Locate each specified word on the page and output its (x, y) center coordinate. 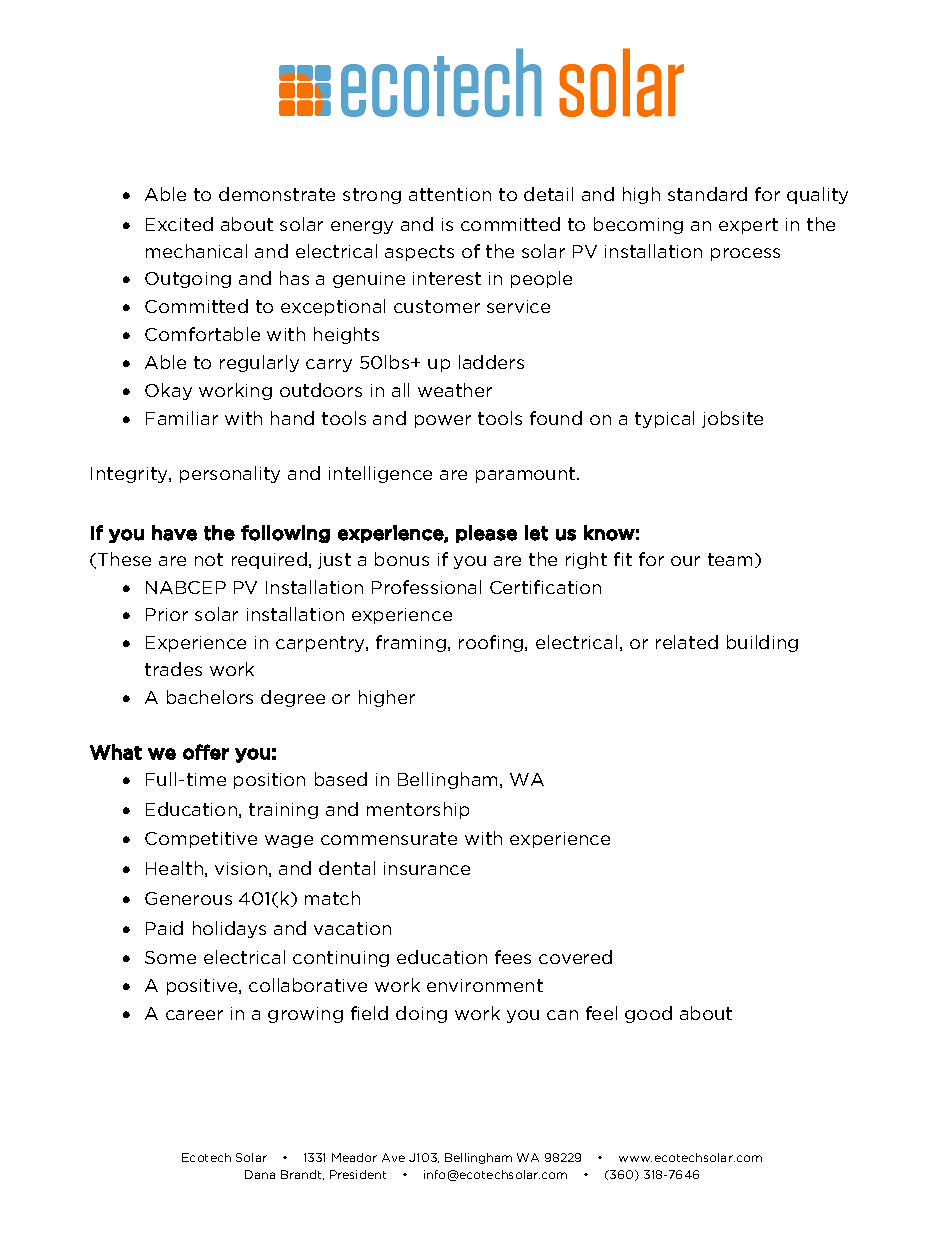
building (762, 643)
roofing (492, 643)
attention (450, 194)
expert (748, 226)
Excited (179, 224)
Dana (260, 1174)
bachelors (210, 697)
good (648, 1014)
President (358, 1174)
